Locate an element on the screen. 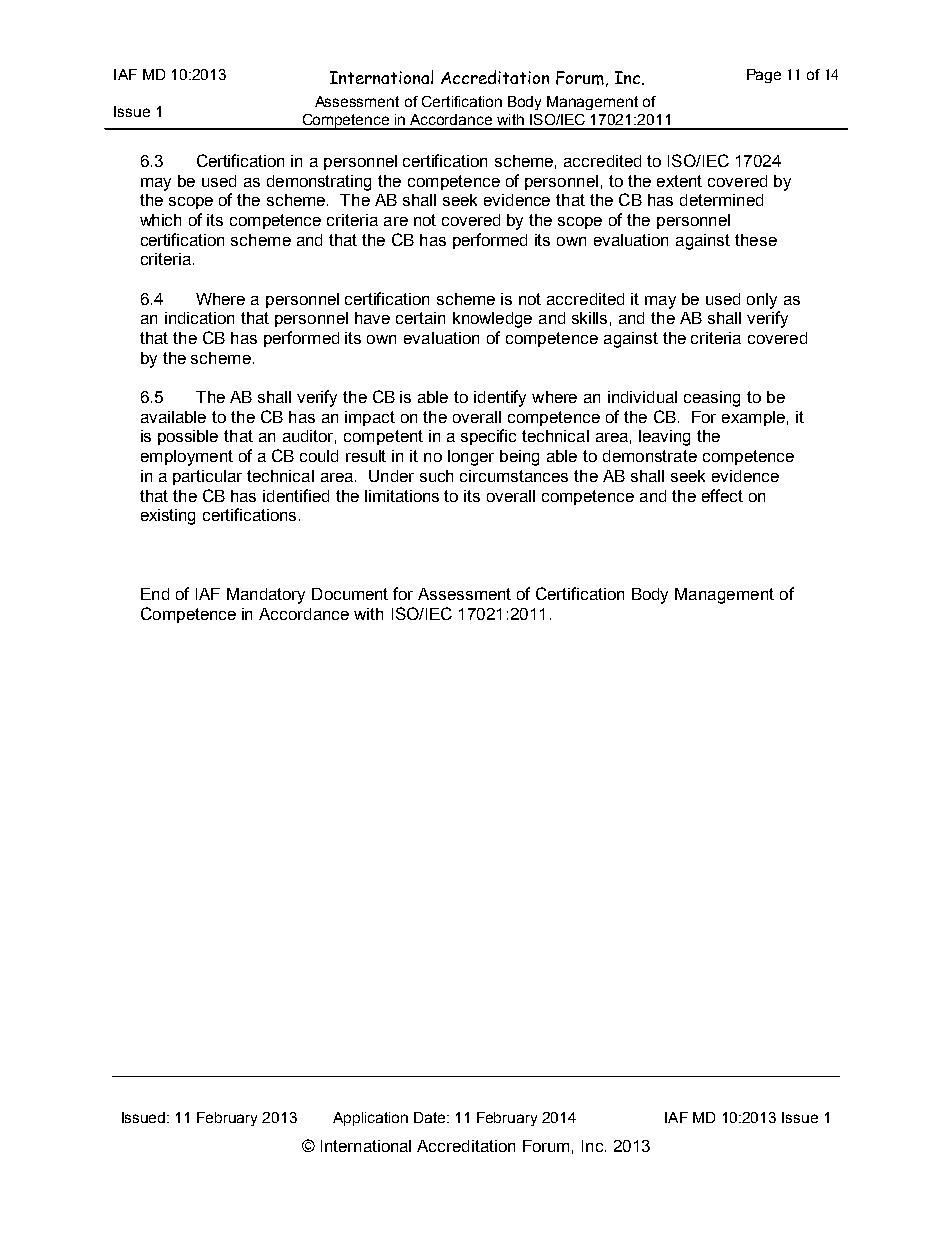  demonstrating is located at coordinates (319, 183).
